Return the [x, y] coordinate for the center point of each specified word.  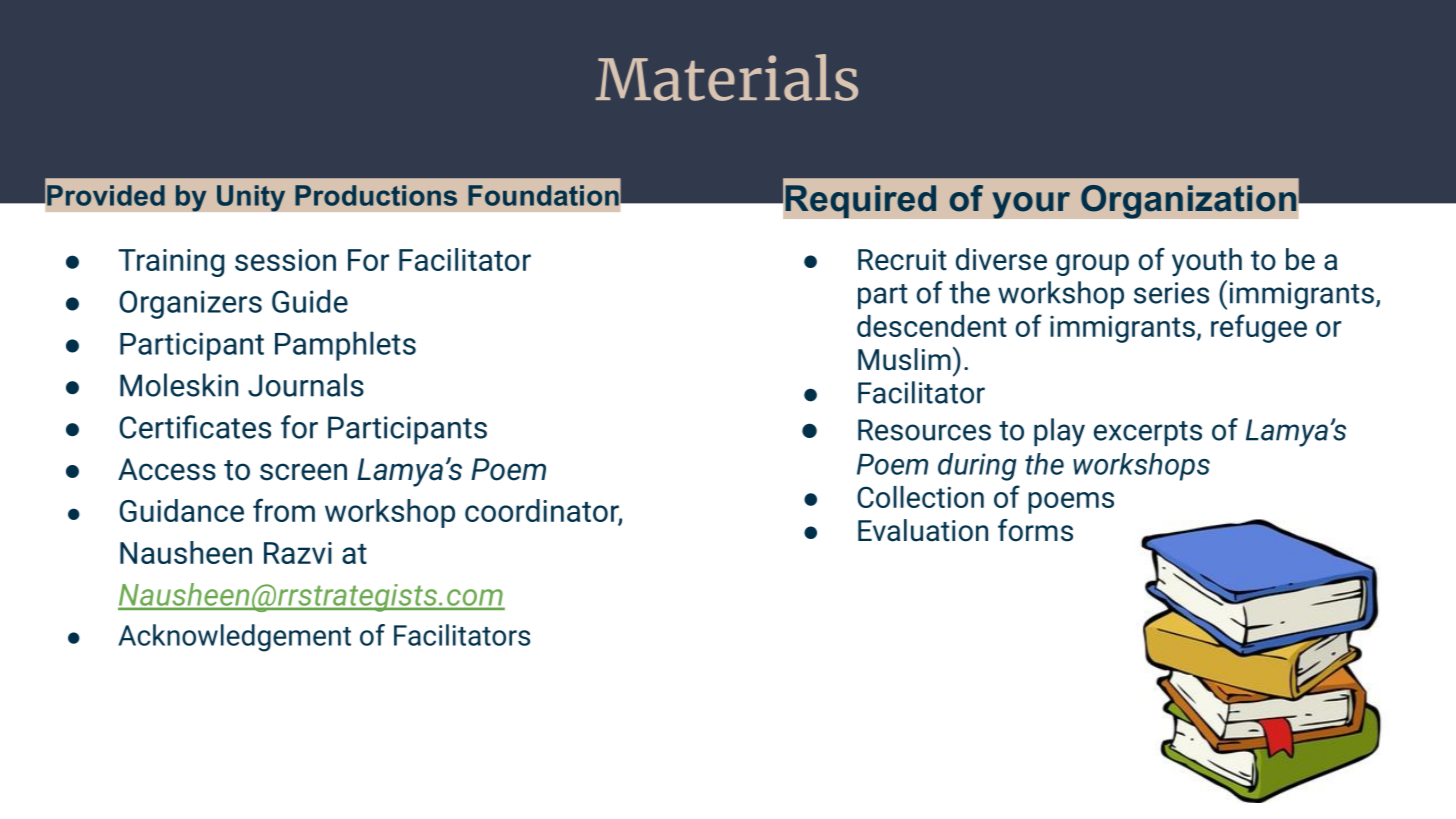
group [1092, 265]
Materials [726, 77]
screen [303, 472]
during [977, 467]
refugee [1259, 328]
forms [1035, 530]
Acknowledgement [234, 638]
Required [860, 201]
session [285, 260]
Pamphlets [345, 346]
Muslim [904, 359]
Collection [920, 497]
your [1031, 205]
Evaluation [923, 530]
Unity [251, 198]
